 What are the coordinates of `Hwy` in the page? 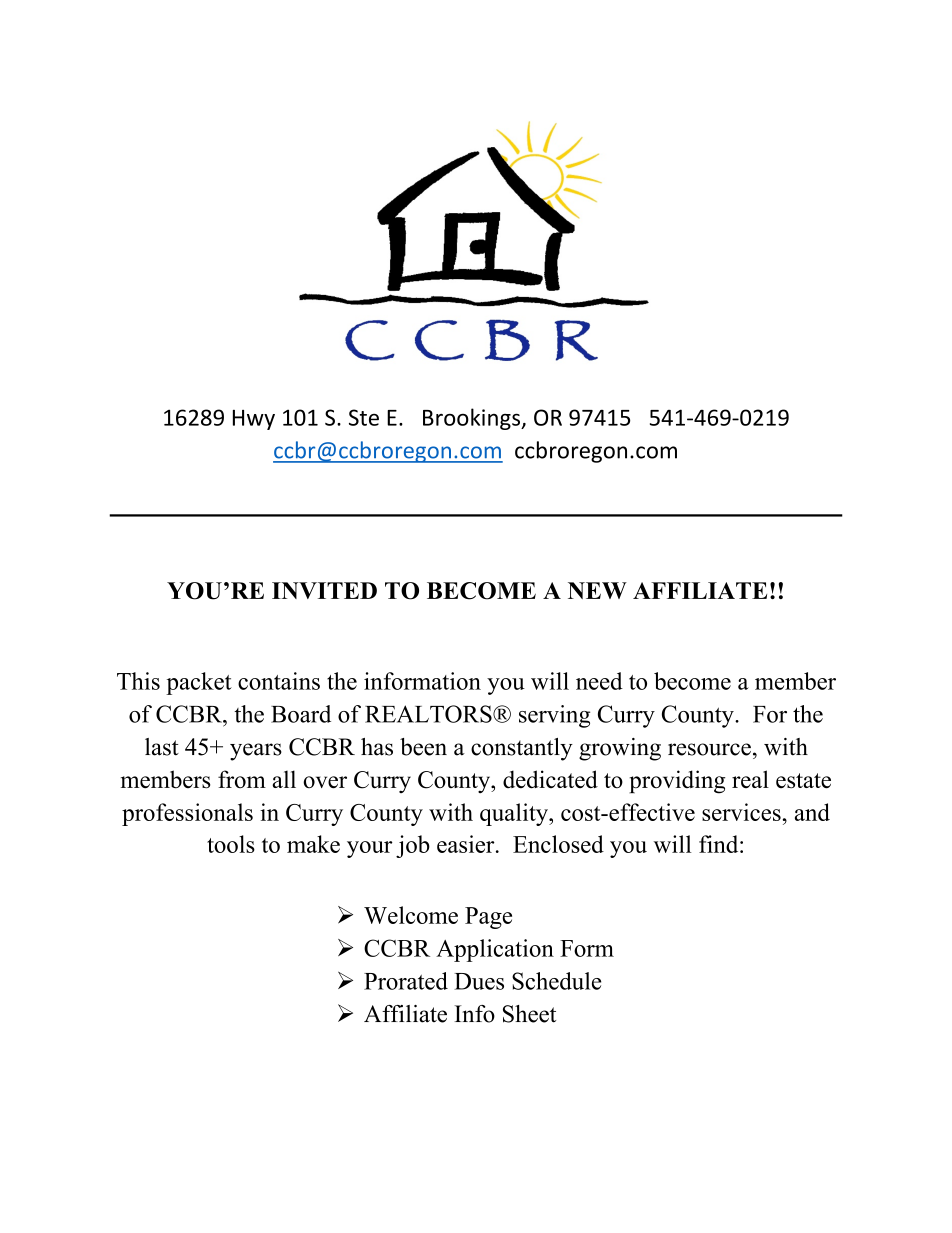 It's located at (254, 420).
